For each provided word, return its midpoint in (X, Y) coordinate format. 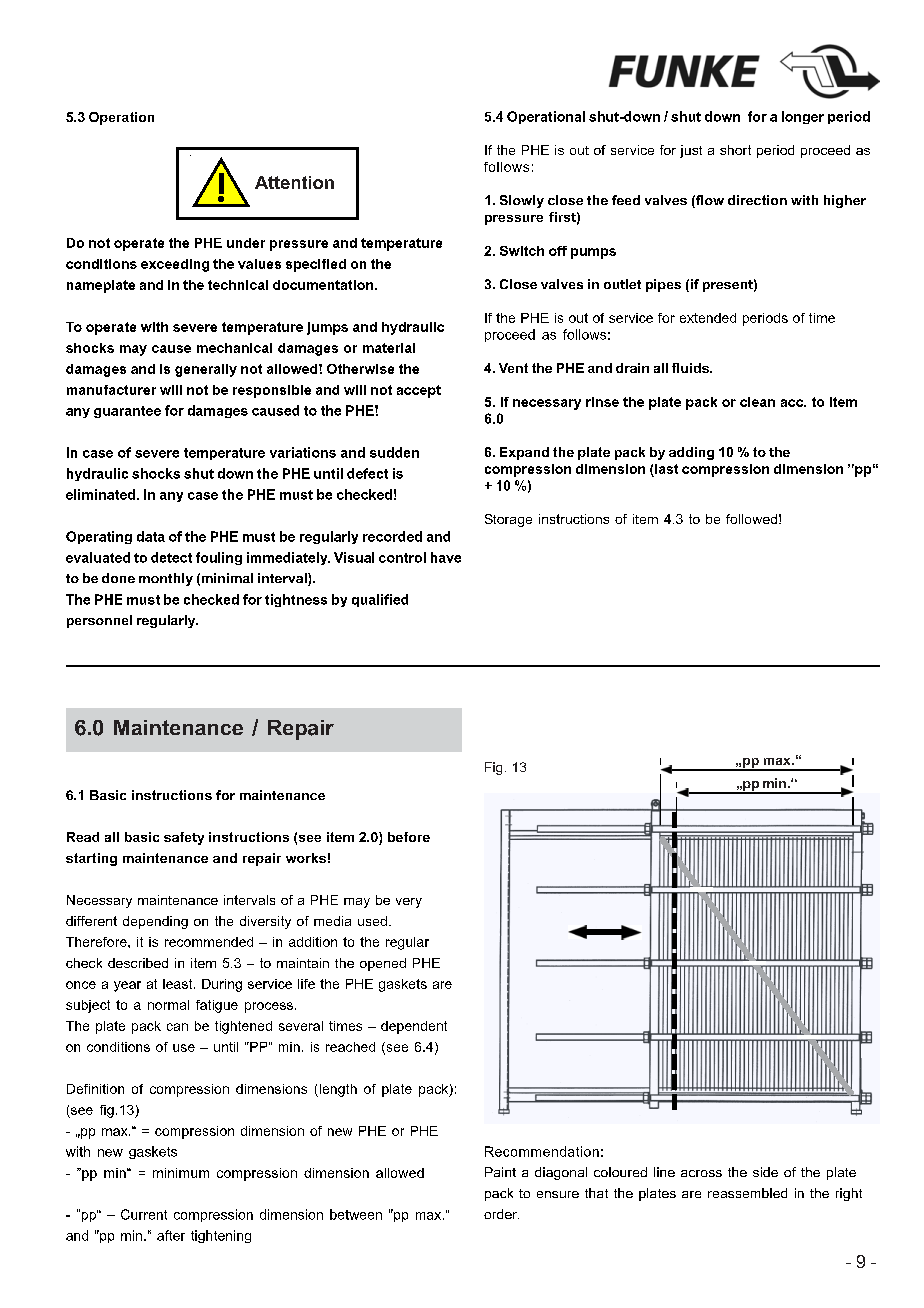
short (735, 150)
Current (144, 1214)
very (409, 903)
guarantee (127, 412)
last (666, 469)
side (765, 1172)
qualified (380, 600)
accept (419, 391)
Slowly (522, 201)
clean (757, 402)
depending (155, 922)
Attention (294, 182)
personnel (99, 621)
